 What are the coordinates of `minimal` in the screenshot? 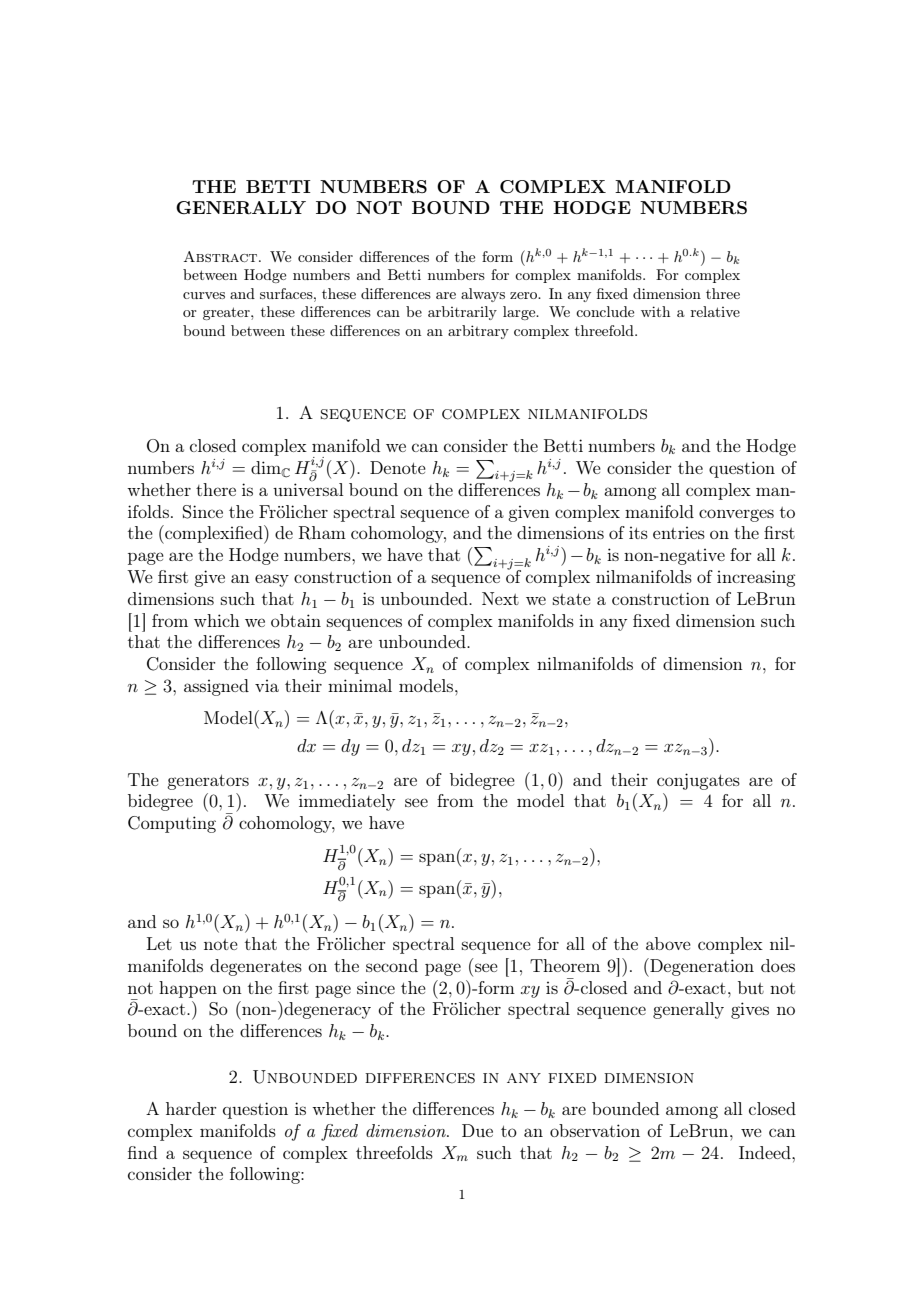 It's located at (360, 685).
